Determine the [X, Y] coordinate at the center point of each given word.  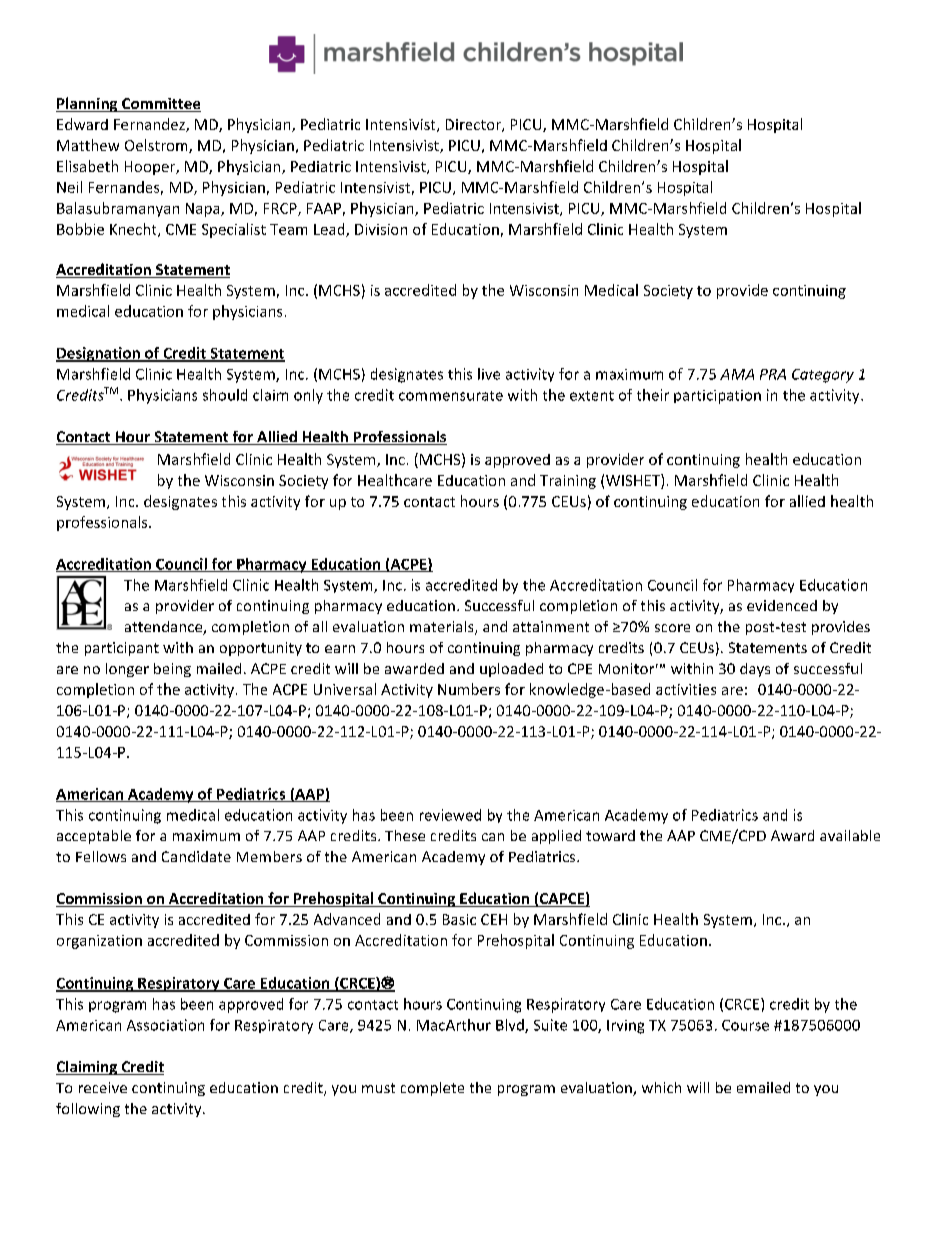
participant [122, 649]
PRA [773, 374]
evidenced [782, 605]
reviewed [450, 815]
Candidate [196, 856]
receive [103, 1087]
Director [474, 125]
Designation [99, 354]
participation [717, 397]
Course [745, 1025]
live [489, 374]
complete [432, 1089]
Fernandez [150, 125]
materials [443, 628]
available [850, 835]
